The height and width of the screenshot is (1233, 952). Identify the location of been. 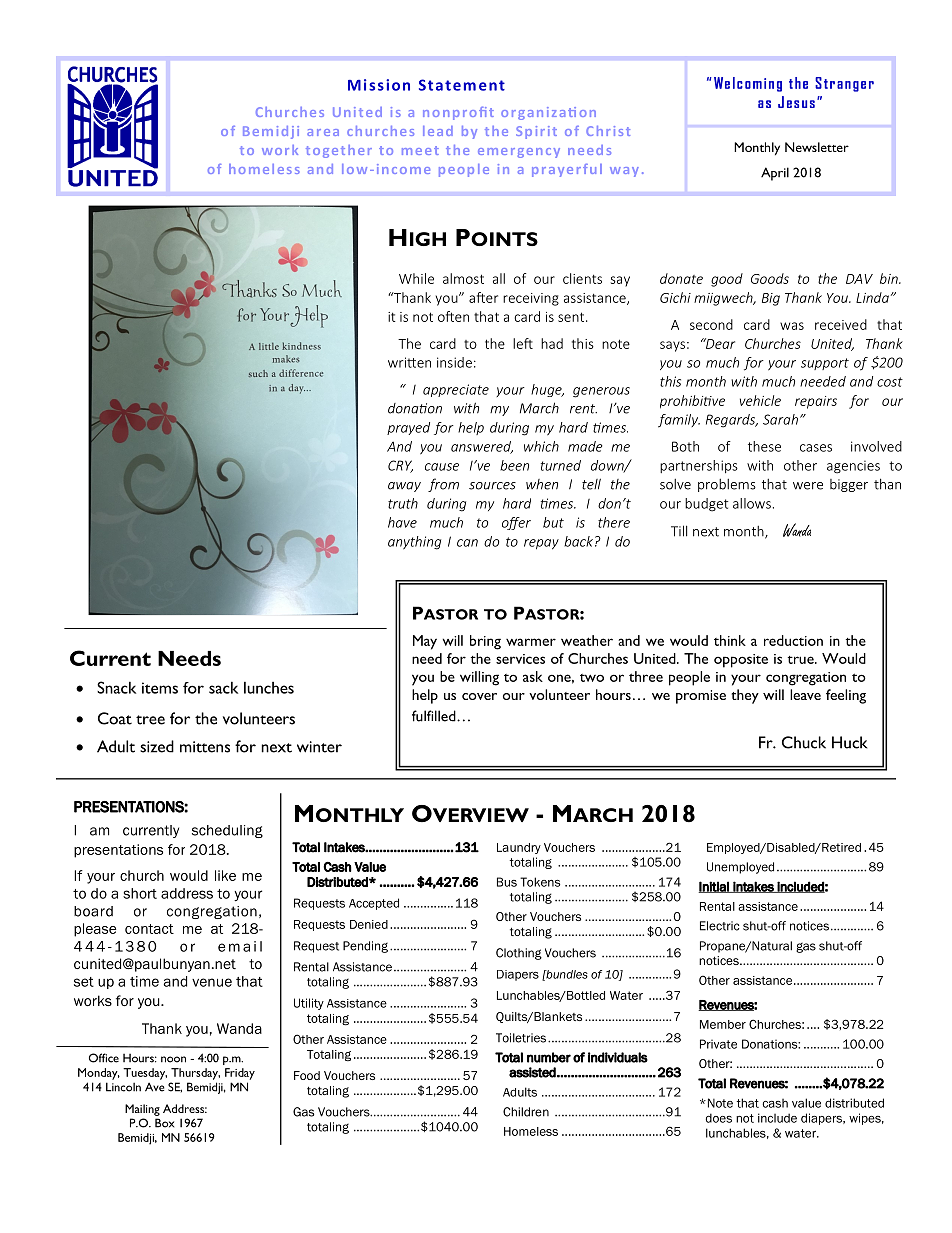
(514, 465).
